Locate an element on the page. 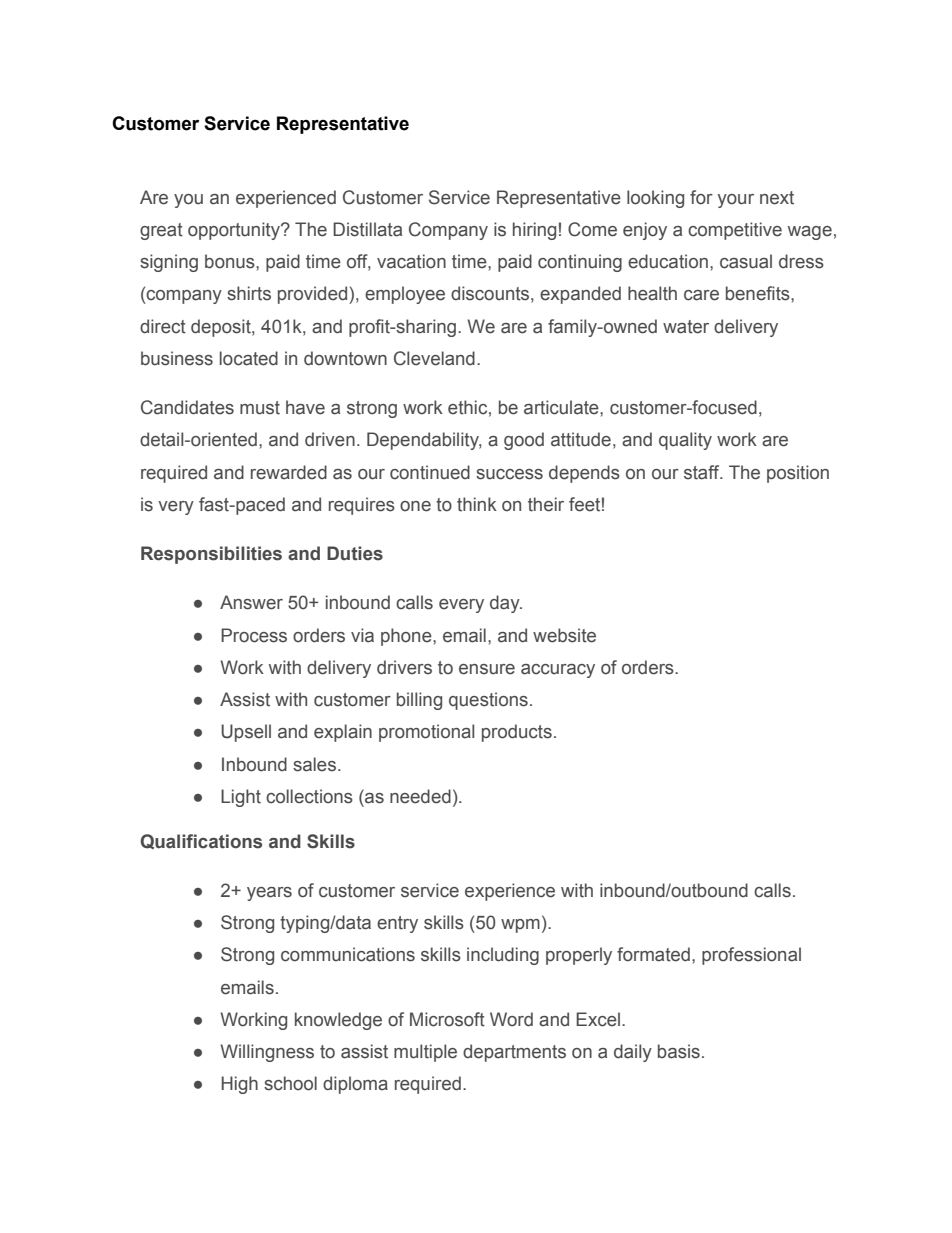  website is located at coordinates (564, 635).
